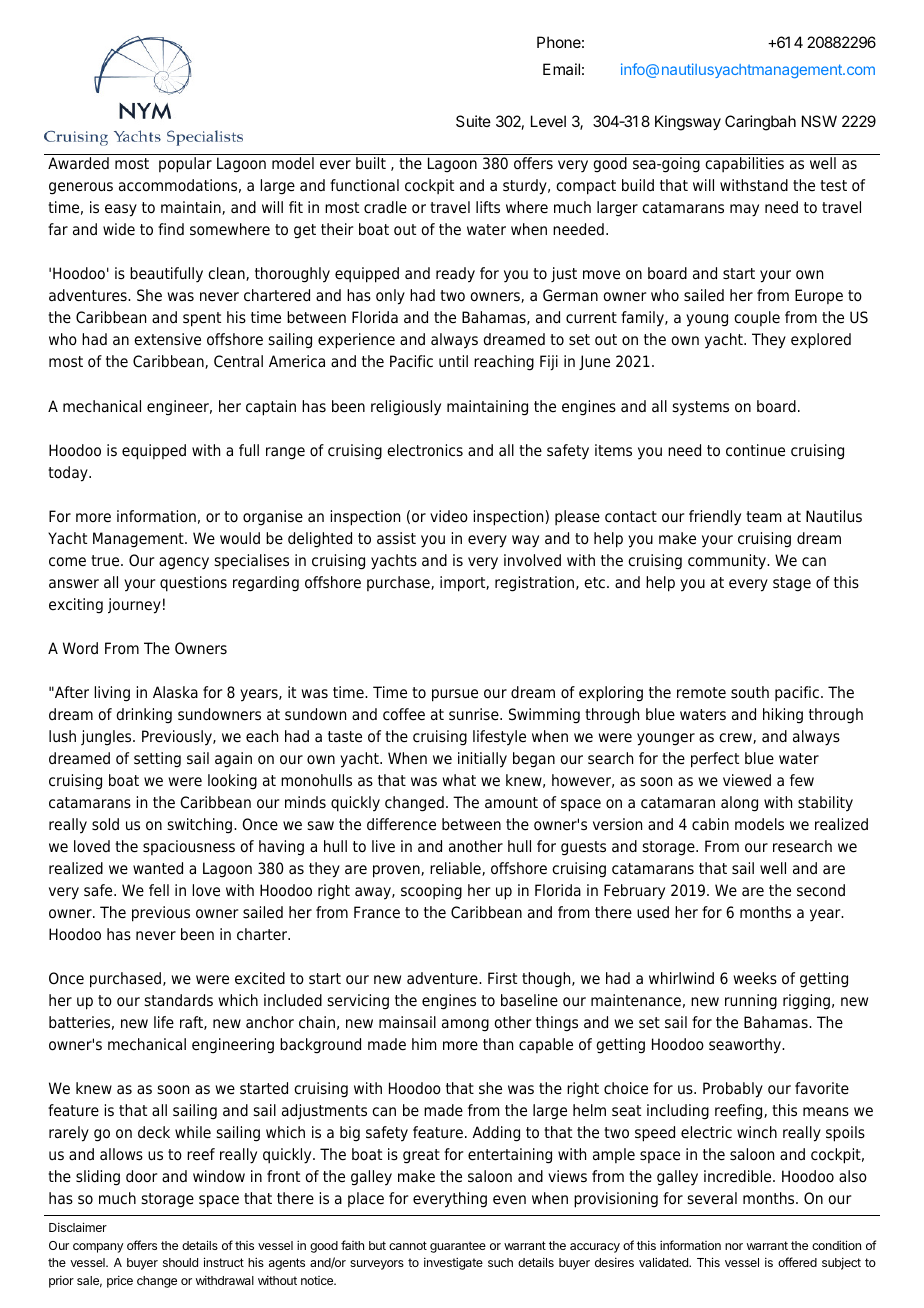 This page has width=924, height=1308. Describe the element at coordinates (473, 121) in the page. I see `Suite` at that location.
